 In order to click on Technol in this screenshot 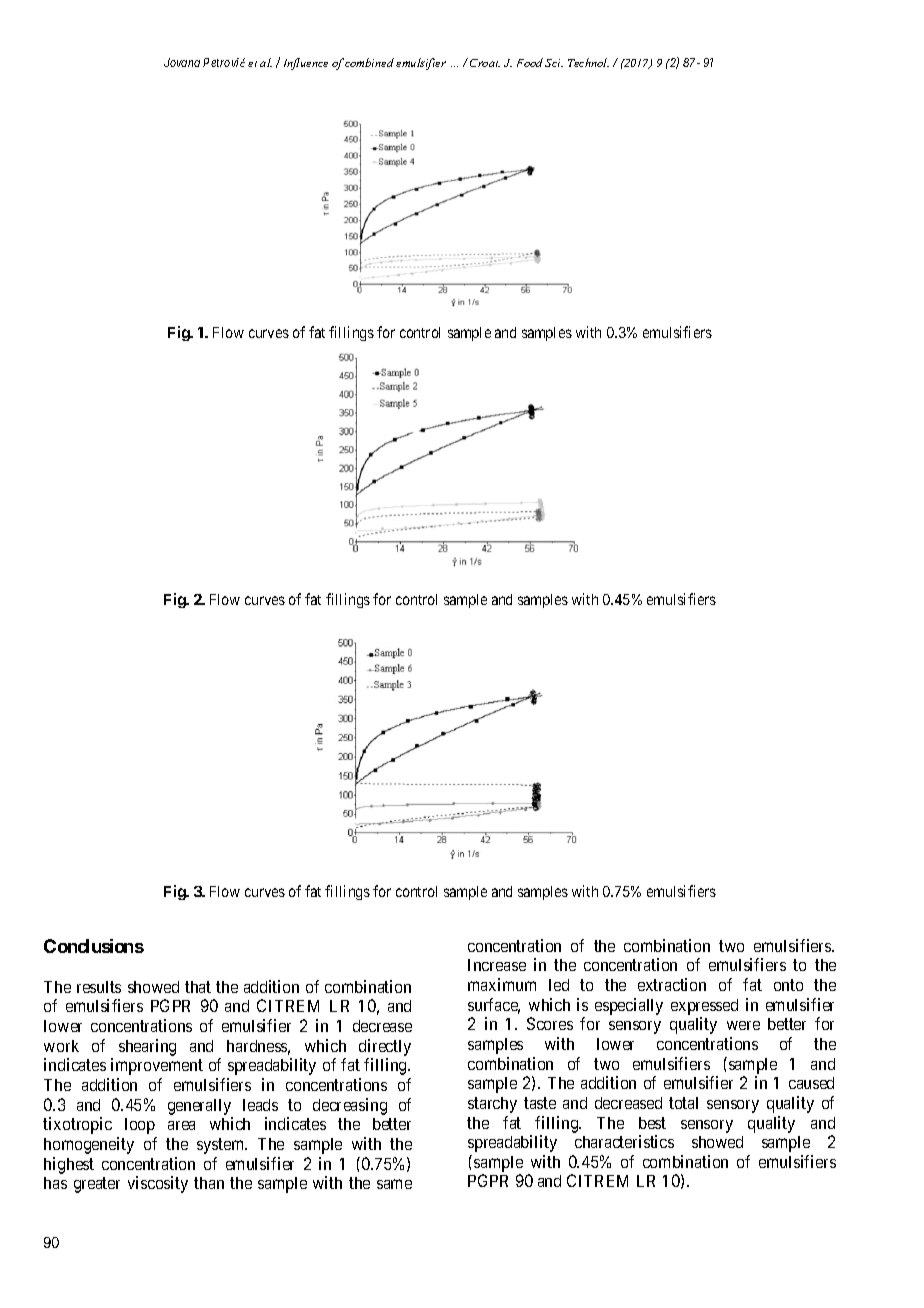, I will do `click(588, 62)`.
